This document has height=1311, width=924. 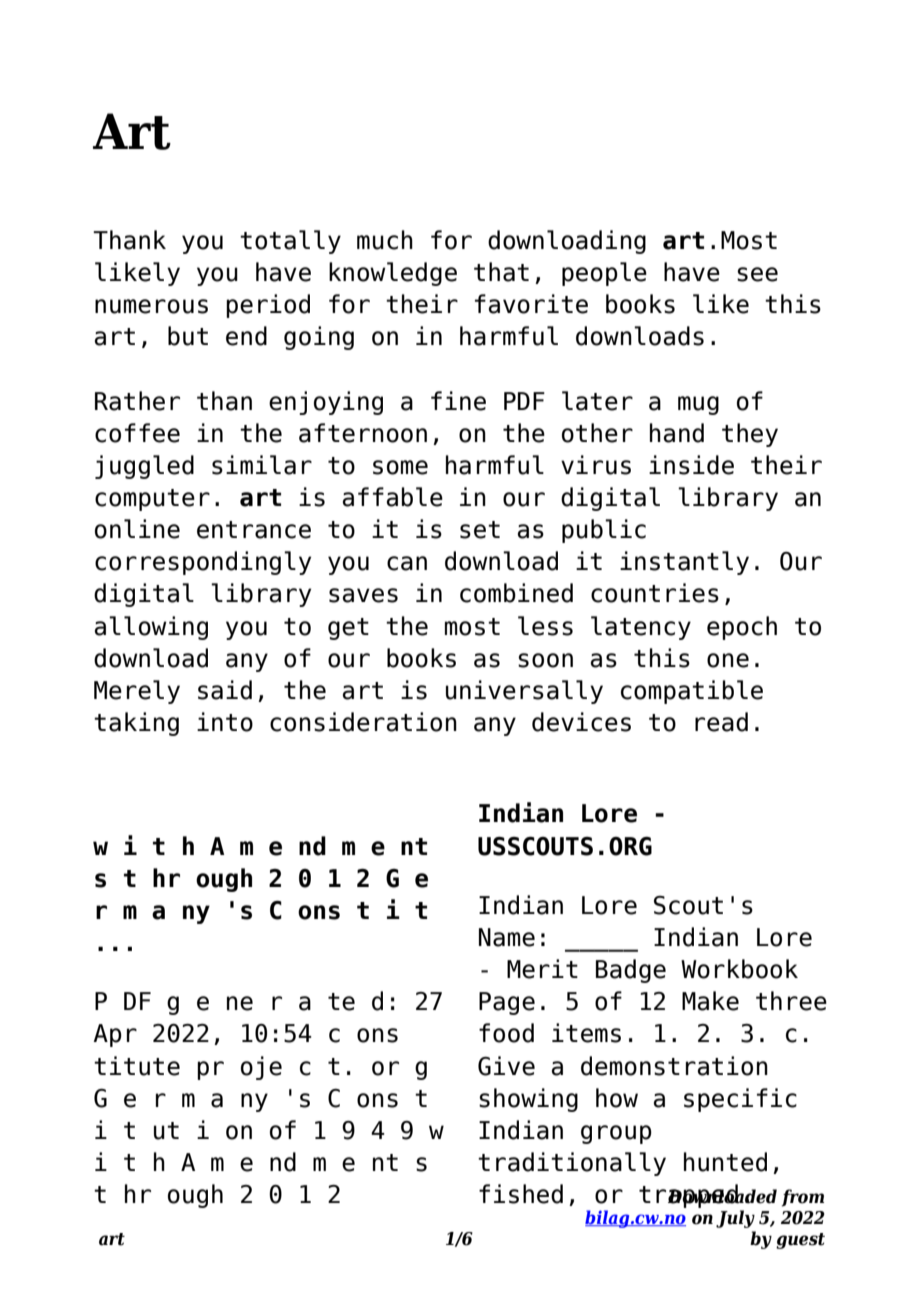 I want to click on numerous, so click(x=151, y=306).
